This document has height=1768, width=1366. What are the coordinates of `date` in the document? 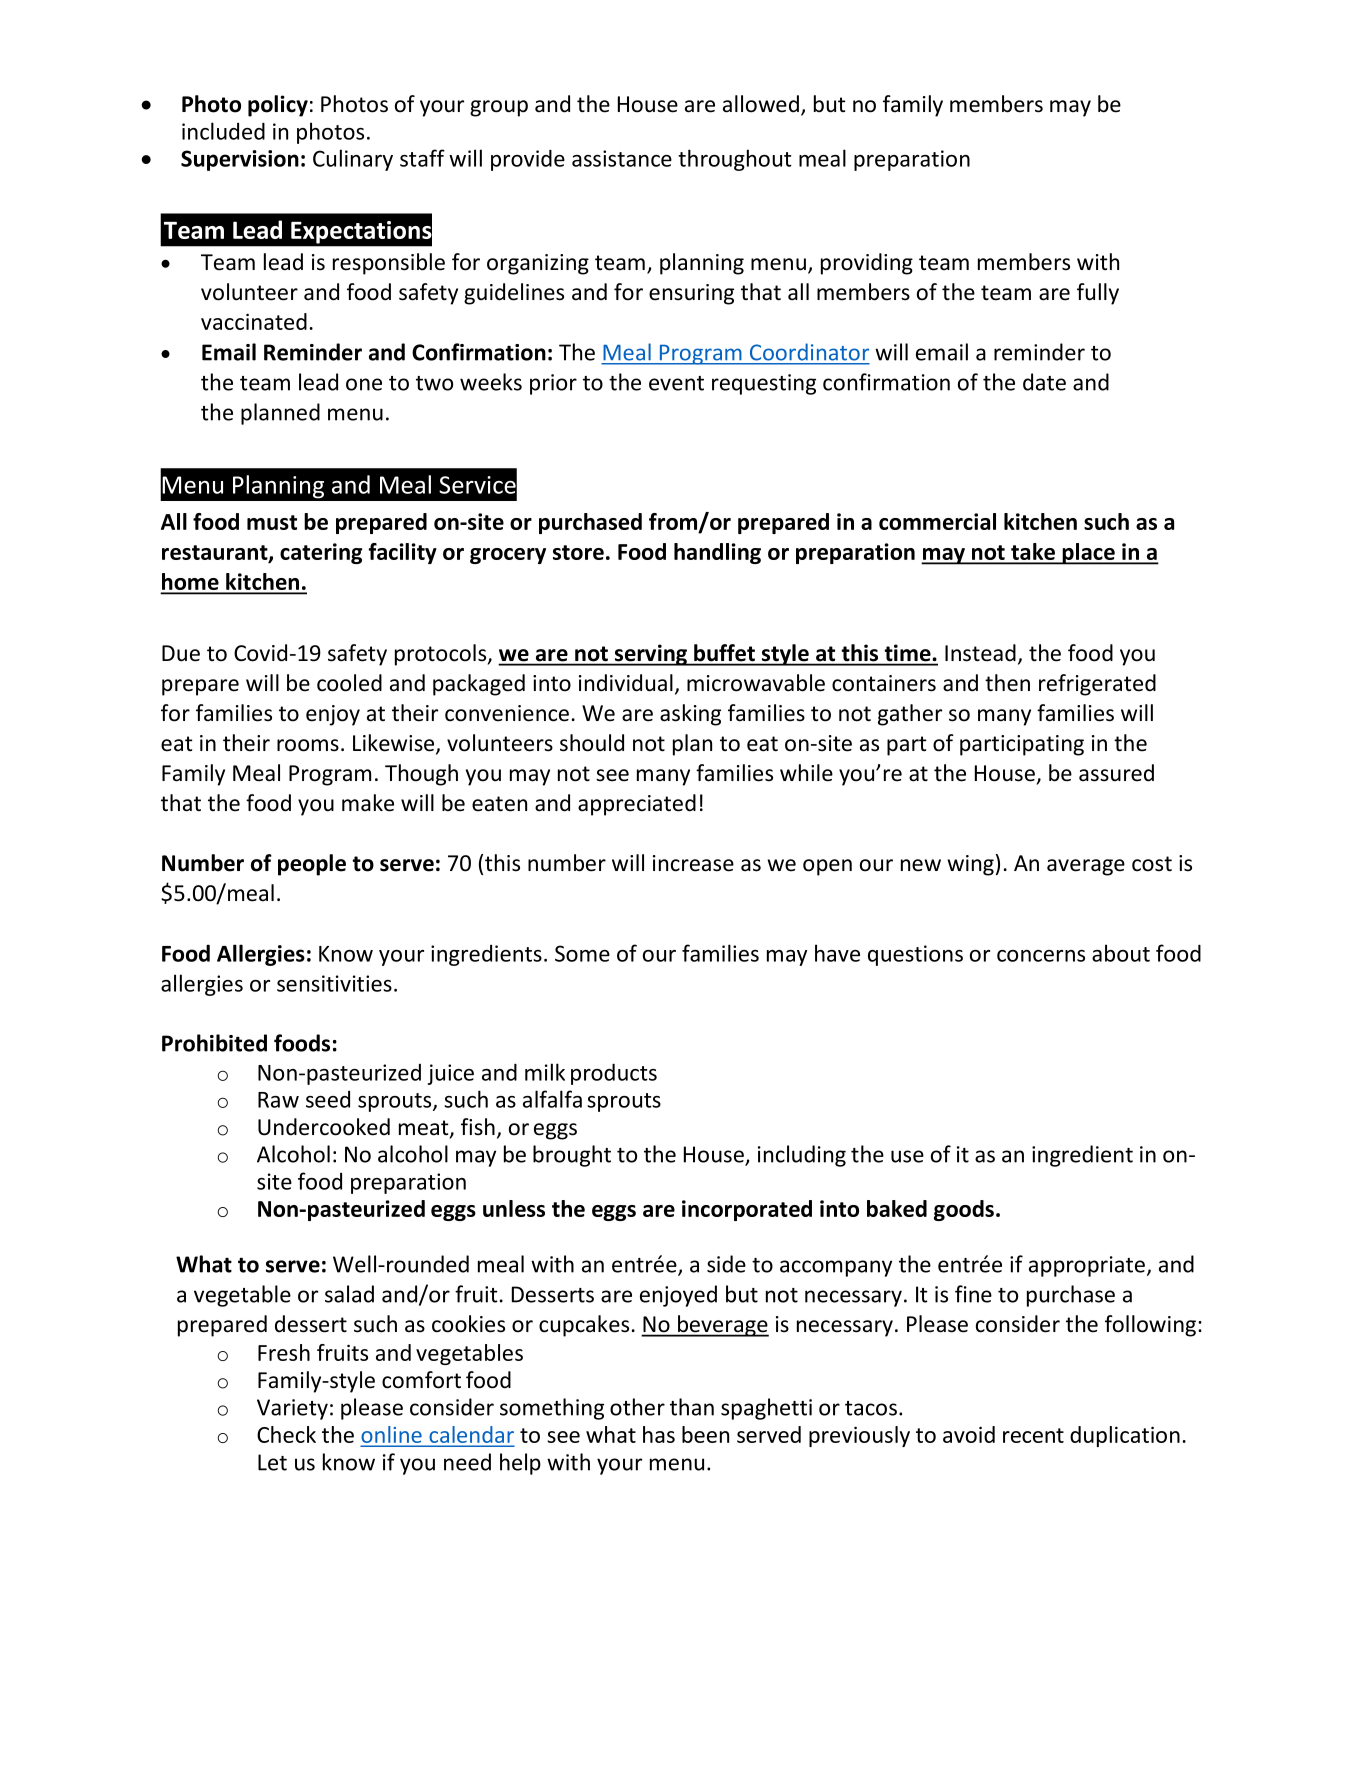 It's located at (1044, 382).
